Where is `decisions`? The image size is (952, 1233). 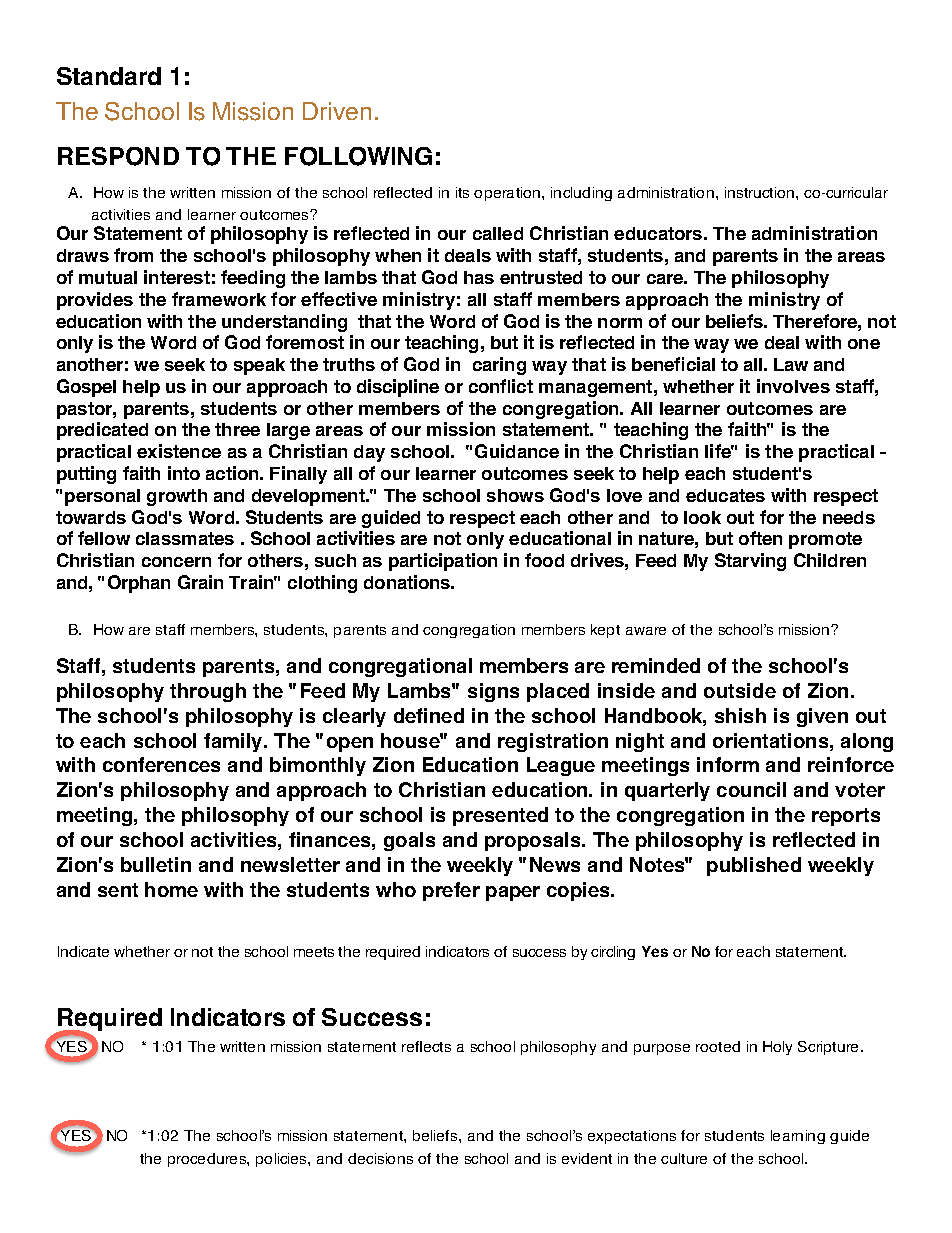 decisions is located at coordinates (380, 1158).
